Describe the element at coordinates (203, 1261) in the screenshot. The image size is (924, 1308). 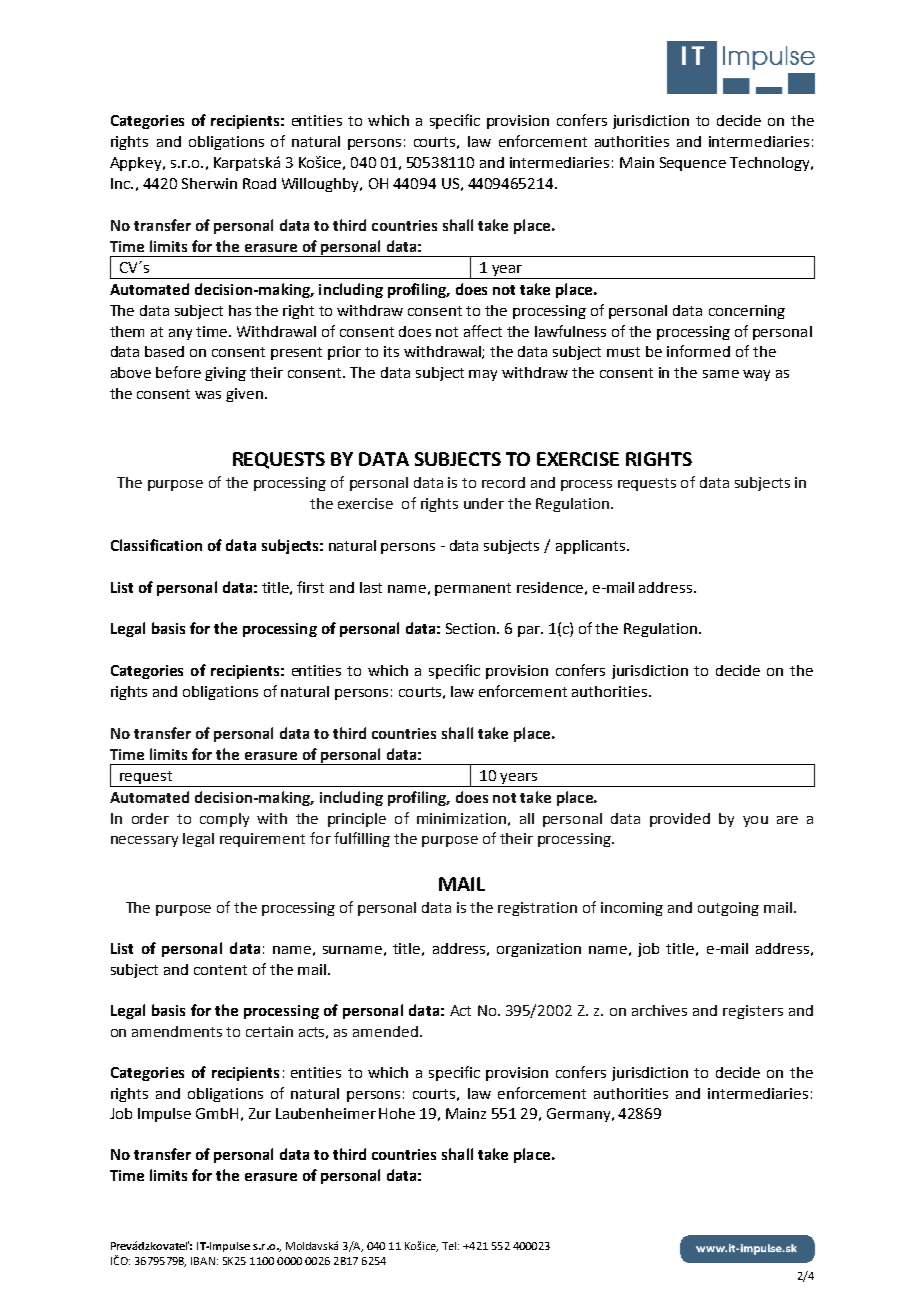
I see `IBAN` at that location.
